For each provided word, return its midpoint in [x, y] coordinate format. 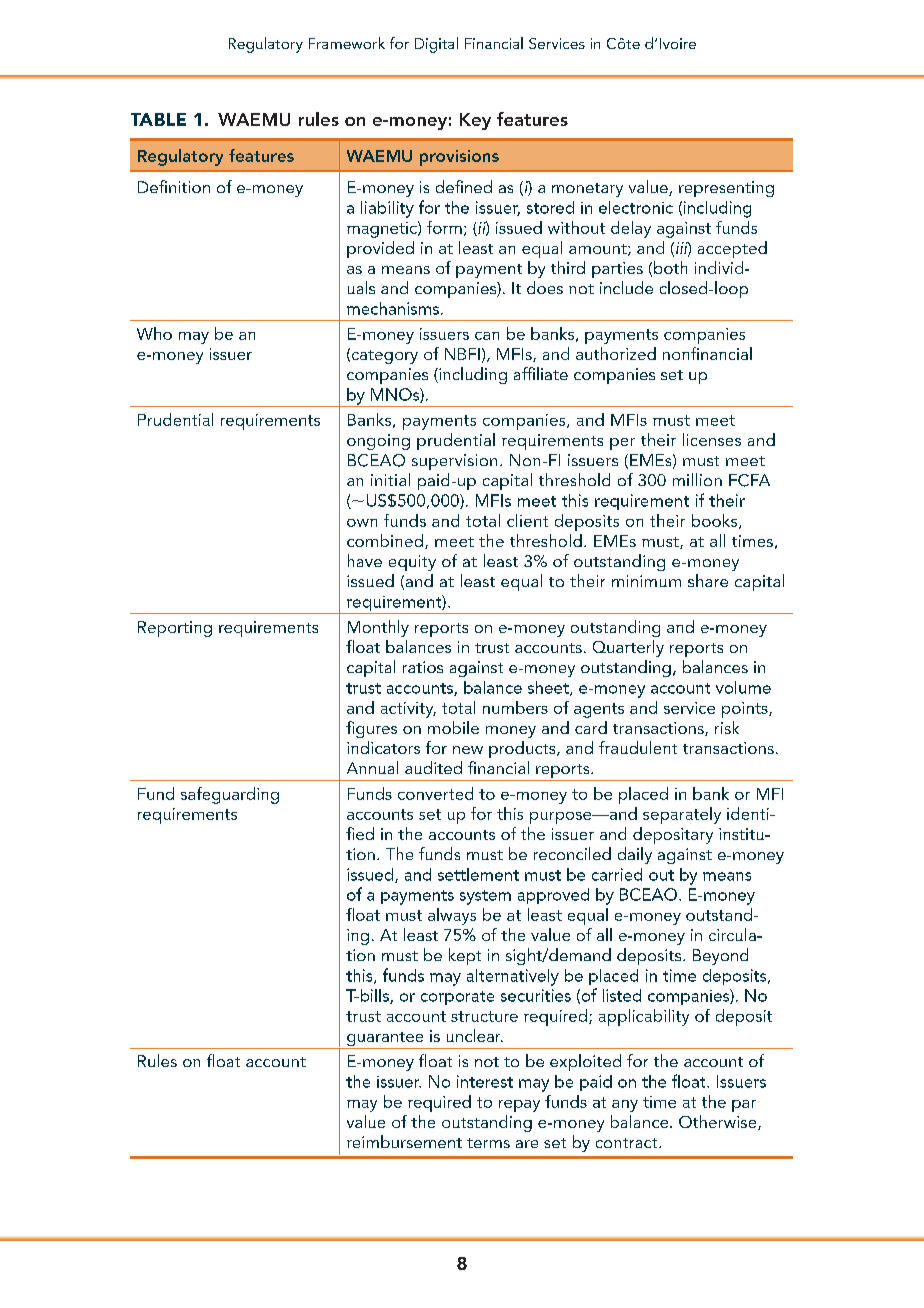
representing [726, 189]
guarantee [385, 1040]
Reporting [175, 629]
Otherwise [719, 1122]
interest [485, 1081]
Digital [436, 45]
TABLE [158, 119]
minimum [646, 581]
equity [412, 563]
